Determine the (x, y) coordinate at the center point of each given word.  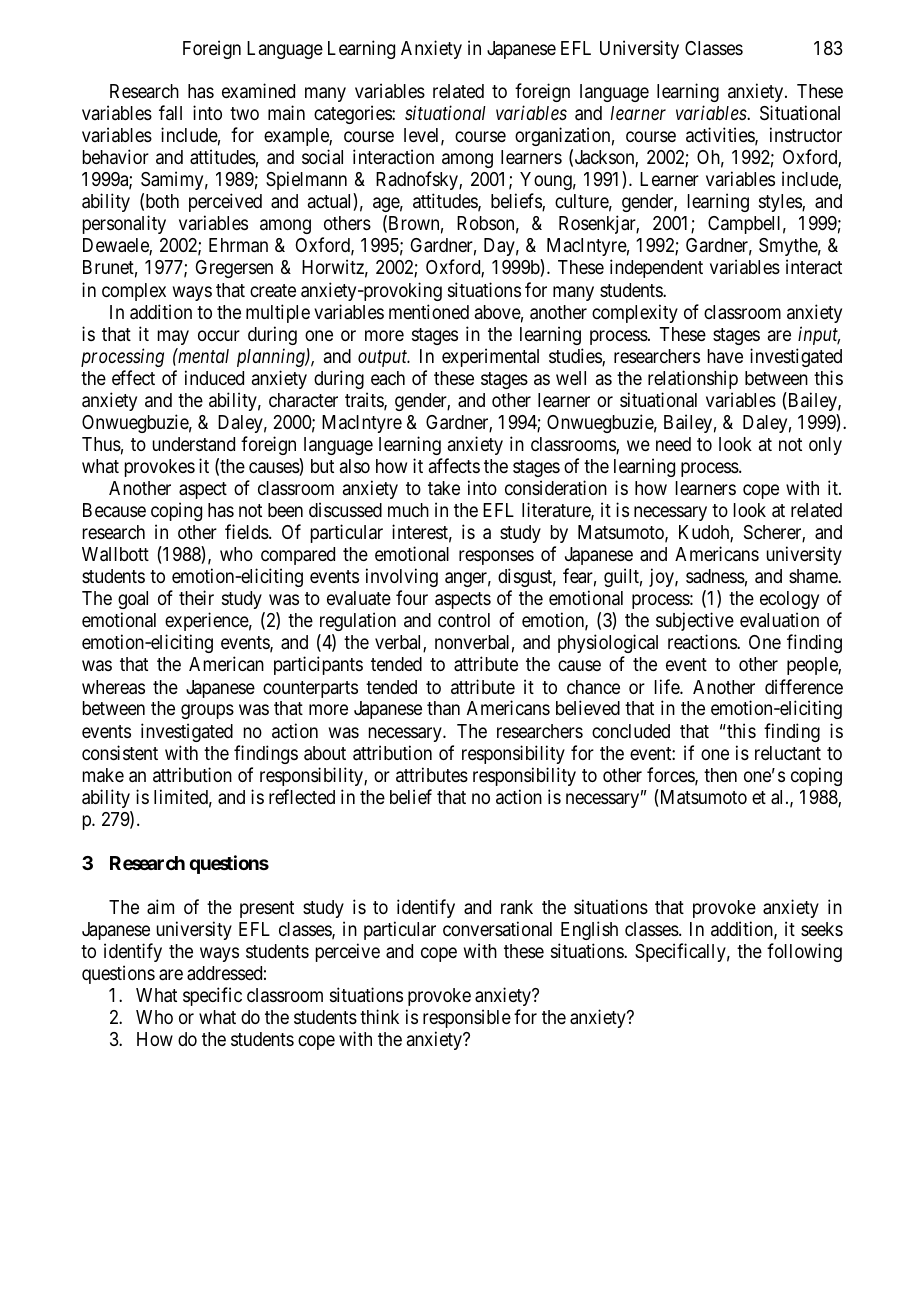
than (443, 708)
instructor (806, 134)
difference (804, 686)
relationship (693, 379)
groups (207, 712)
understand (194, 444)
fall (170, 112)
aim (160, 906)
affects (454, 465)
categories (353, 114)
